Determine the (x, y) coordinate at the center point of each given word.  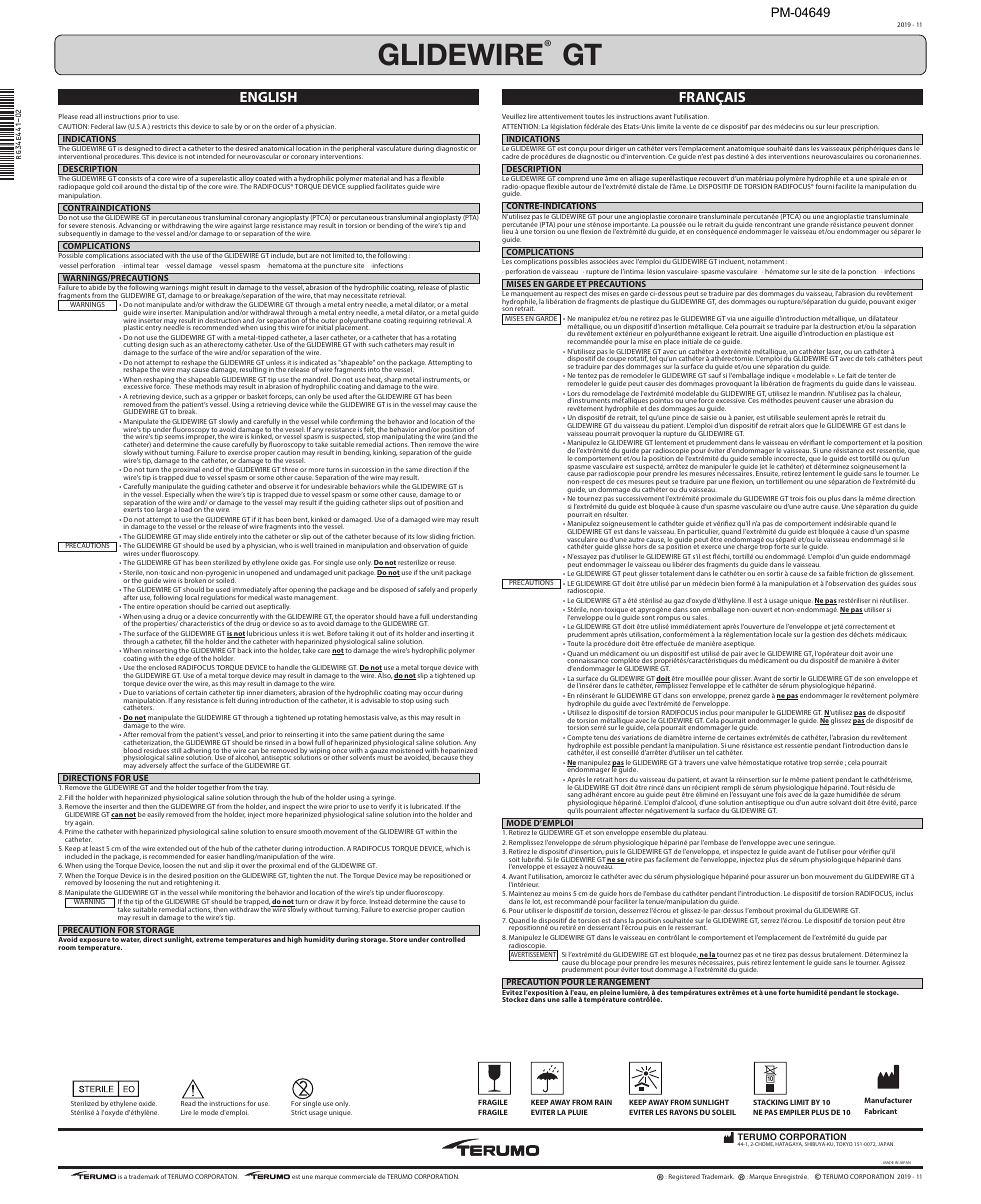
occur (432, 693)
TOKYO (844, 1144)
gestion (823, 634)
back (245, 650)
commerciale (357, 1176)
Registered (684, 1177)
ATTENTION (521, 126)
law (121, 126)
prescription (860, 127)
